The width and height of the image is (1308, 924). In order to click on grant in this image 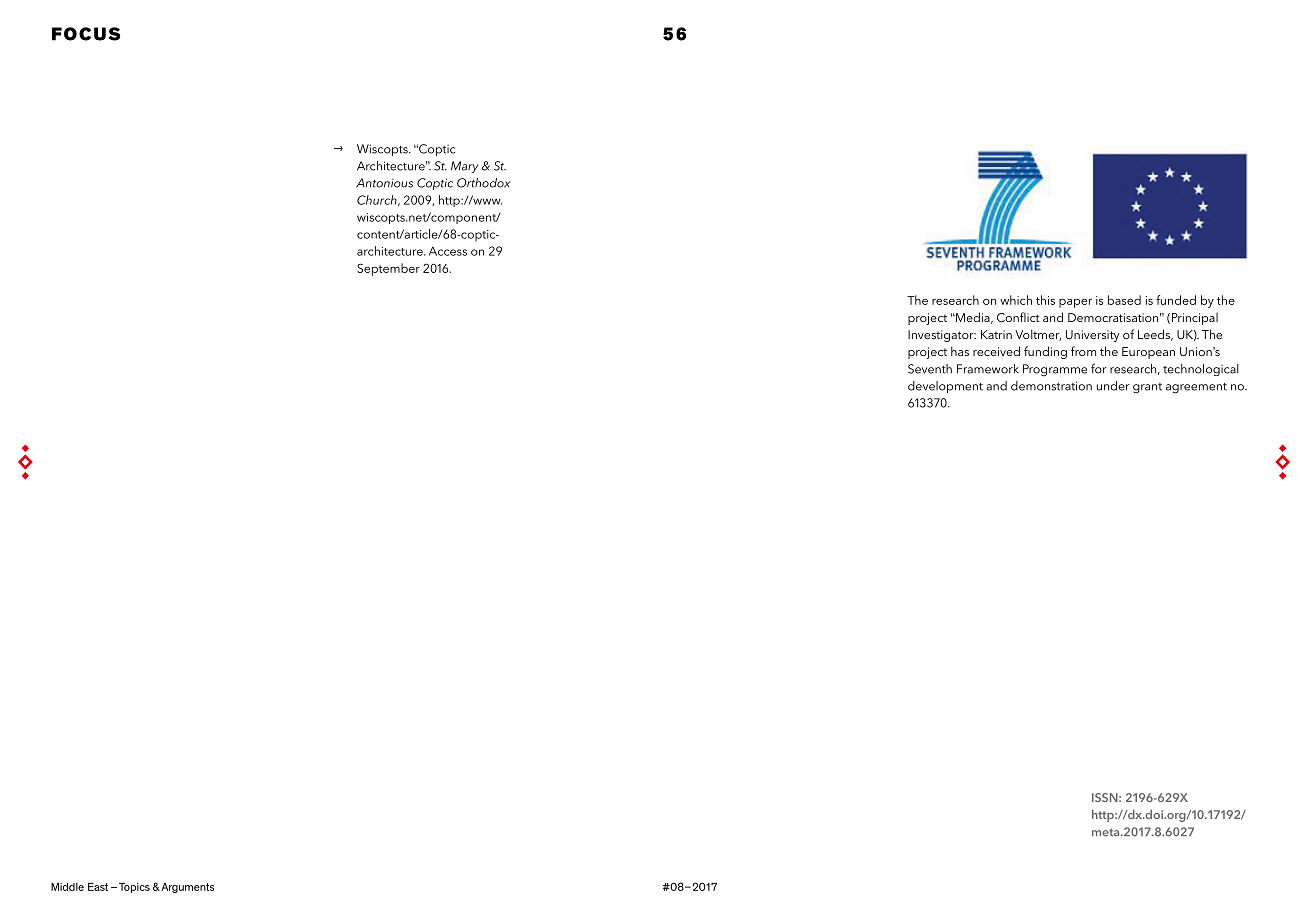, I will do `click(1147, 388)`.
